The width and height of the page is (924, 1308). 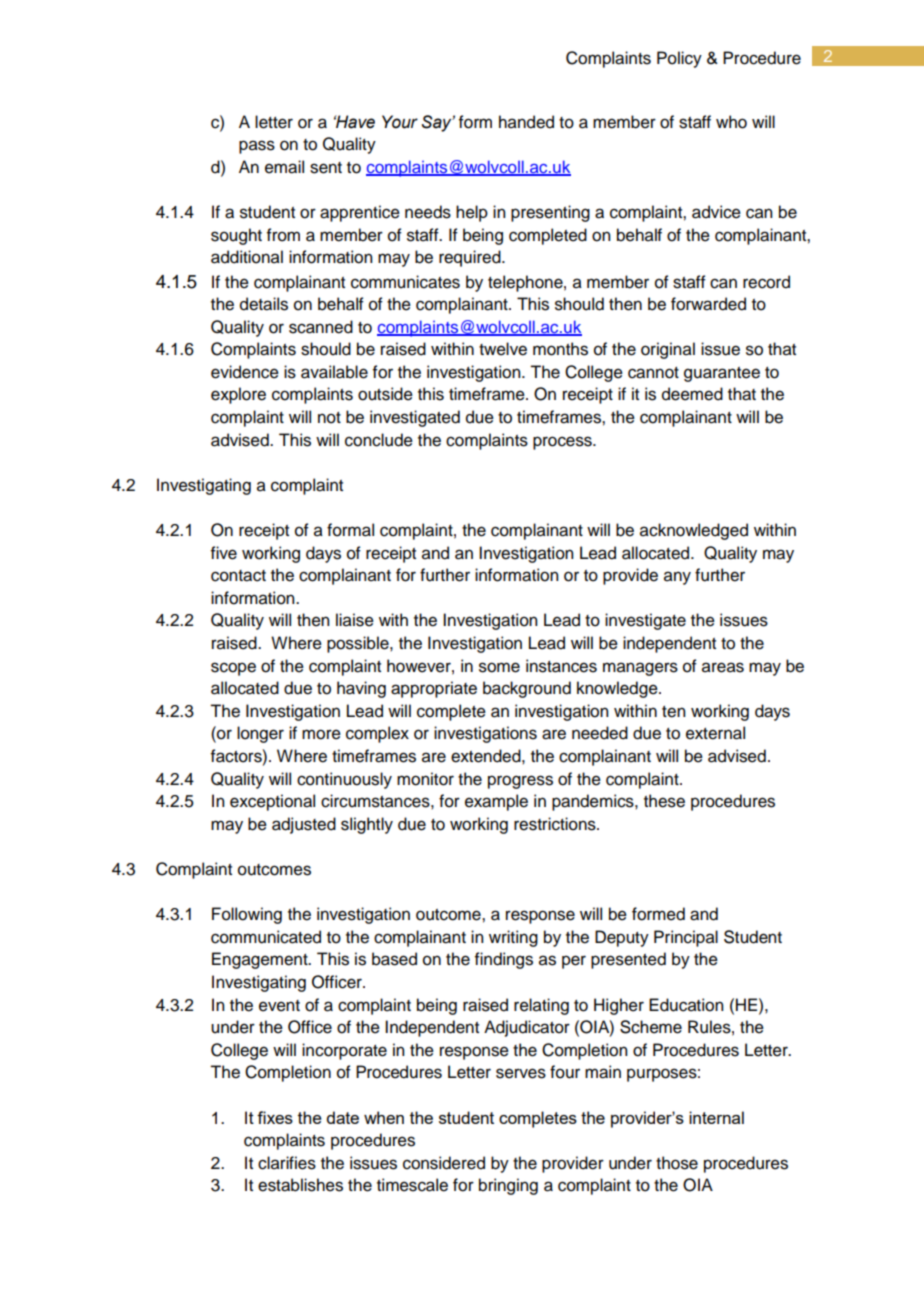 I want to click on Policy, so click(x=679, y=59).
